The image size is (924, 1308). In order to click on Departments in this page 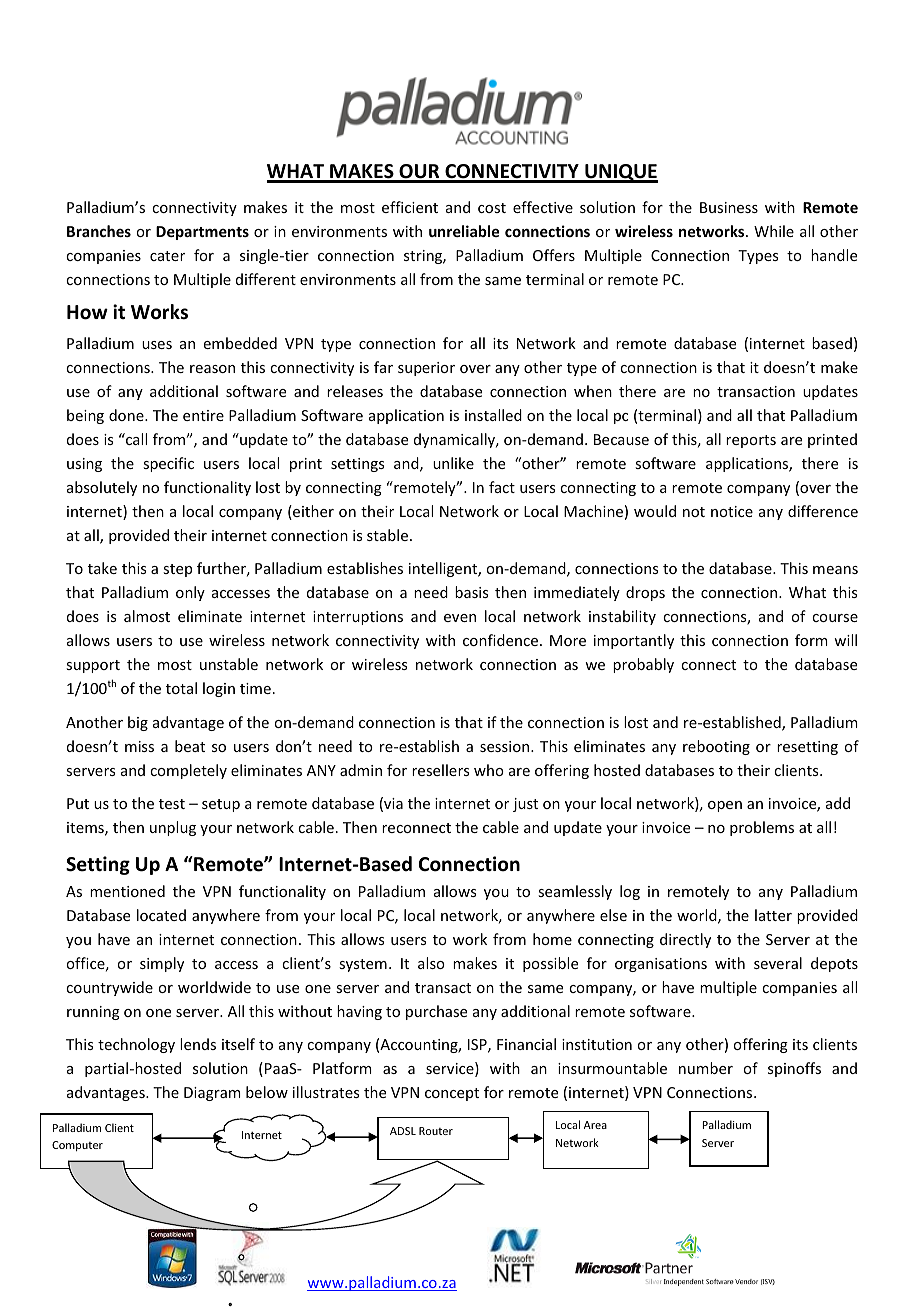, I will do `click(202, 233)`.
